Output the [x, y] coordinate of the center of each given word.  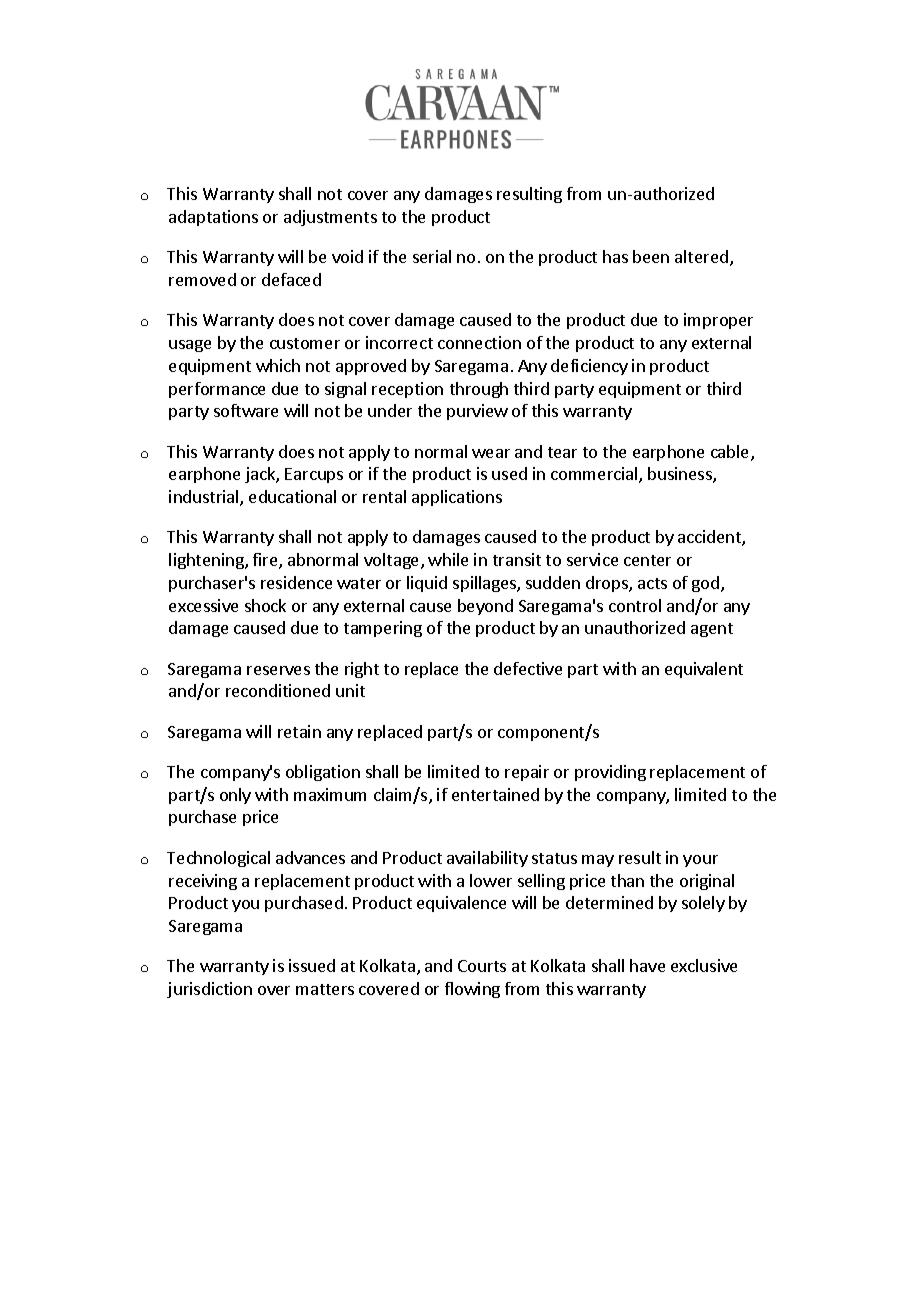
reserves [278, 670]
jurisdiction [209, 990]
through [479, 390]
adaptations [213, 218]
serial [432, 256]
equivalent [704, 670]
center [647, 560]
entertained [495, 794]
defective [528, 668]
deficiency [589, 367]
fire [266, 561]
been [651, 256]
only [235, 796]
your [700, 861]
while [448, 559]
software [246, 410]
